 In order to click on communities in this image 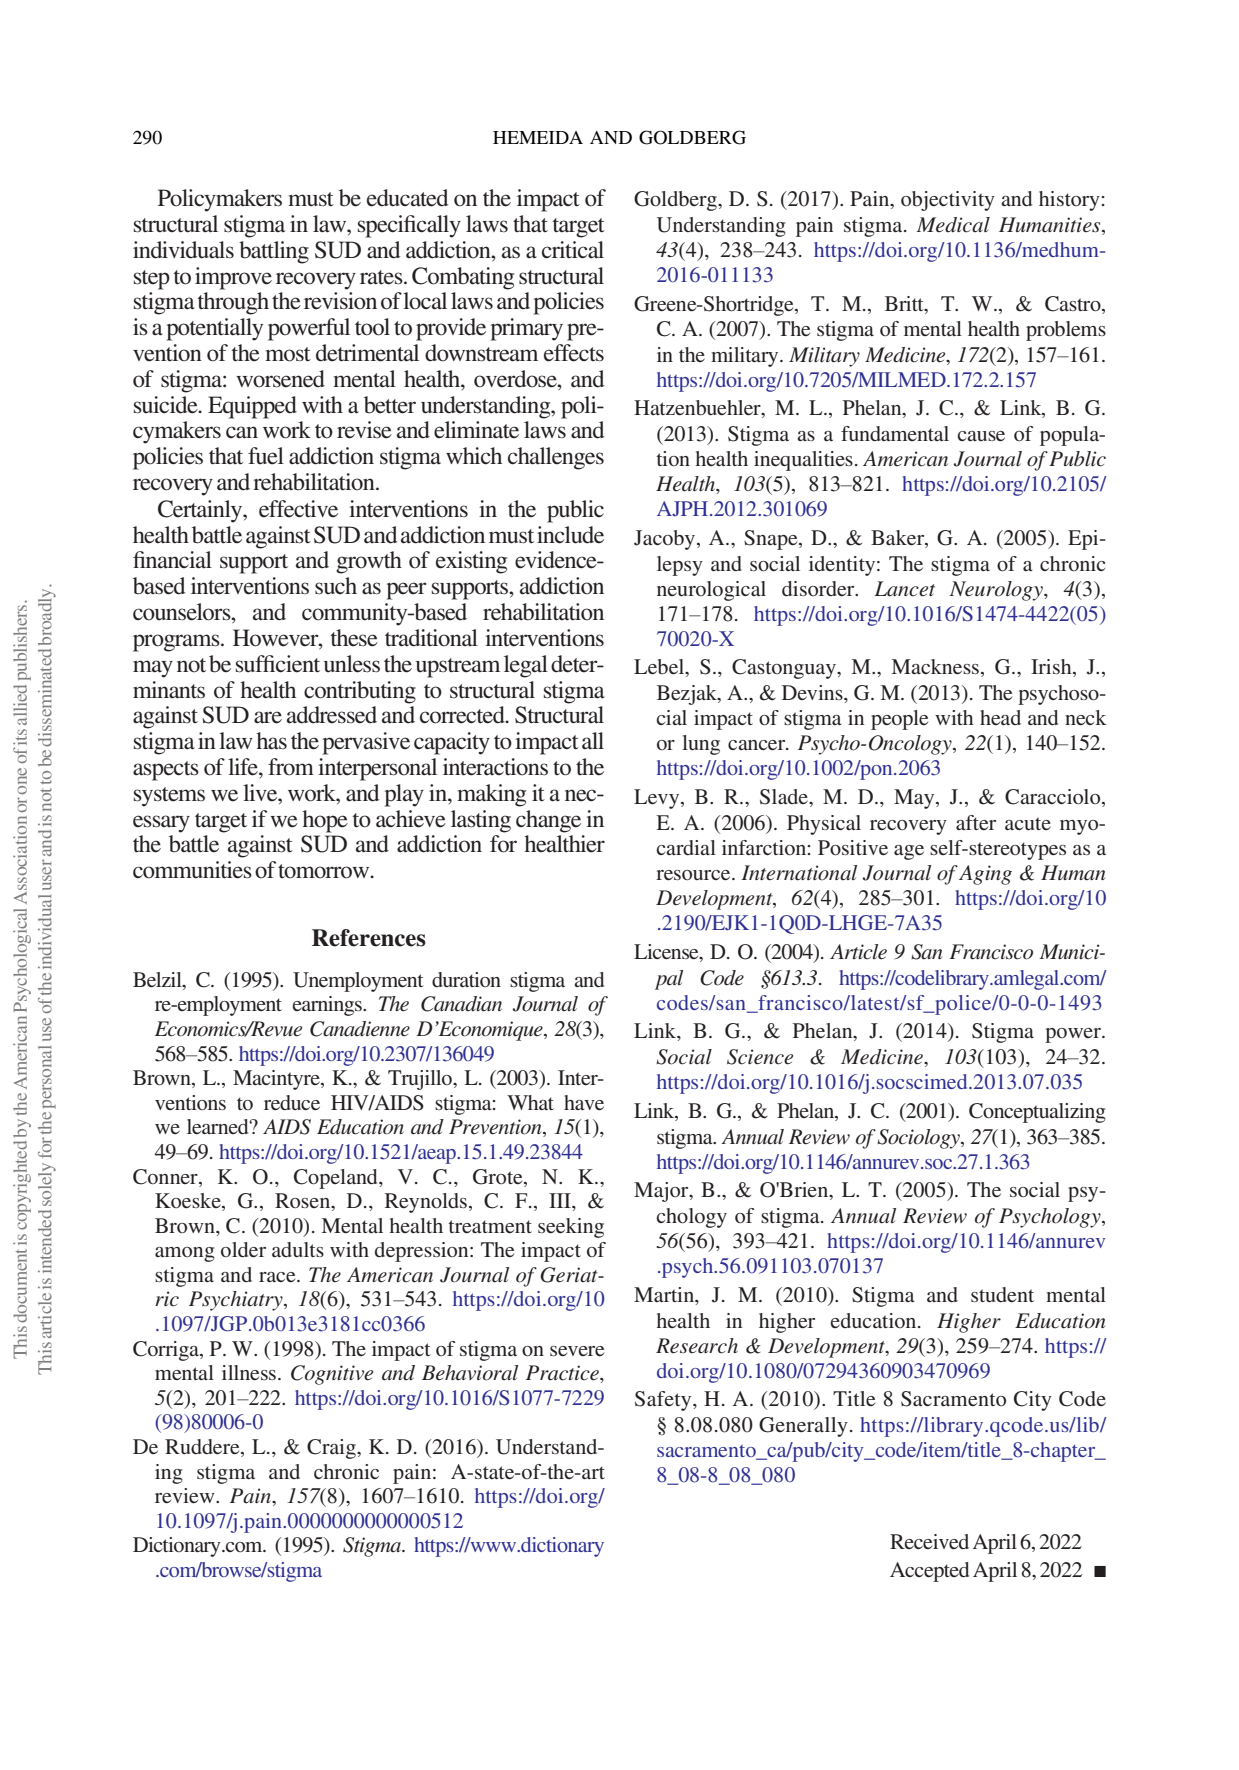, I will do `click(192, 870)`.
